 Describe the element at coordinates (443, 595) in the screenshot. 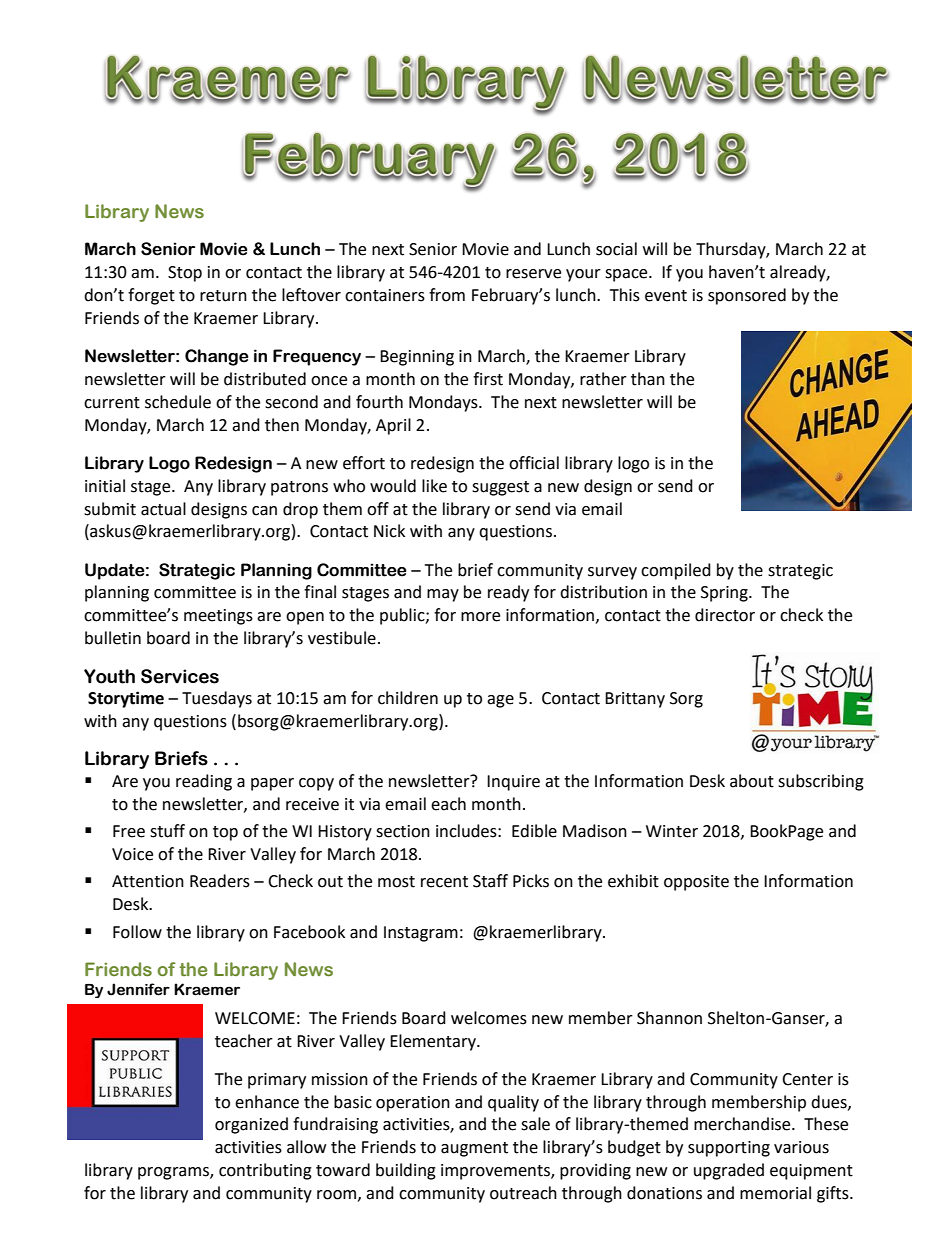

I see `may` at that location.
